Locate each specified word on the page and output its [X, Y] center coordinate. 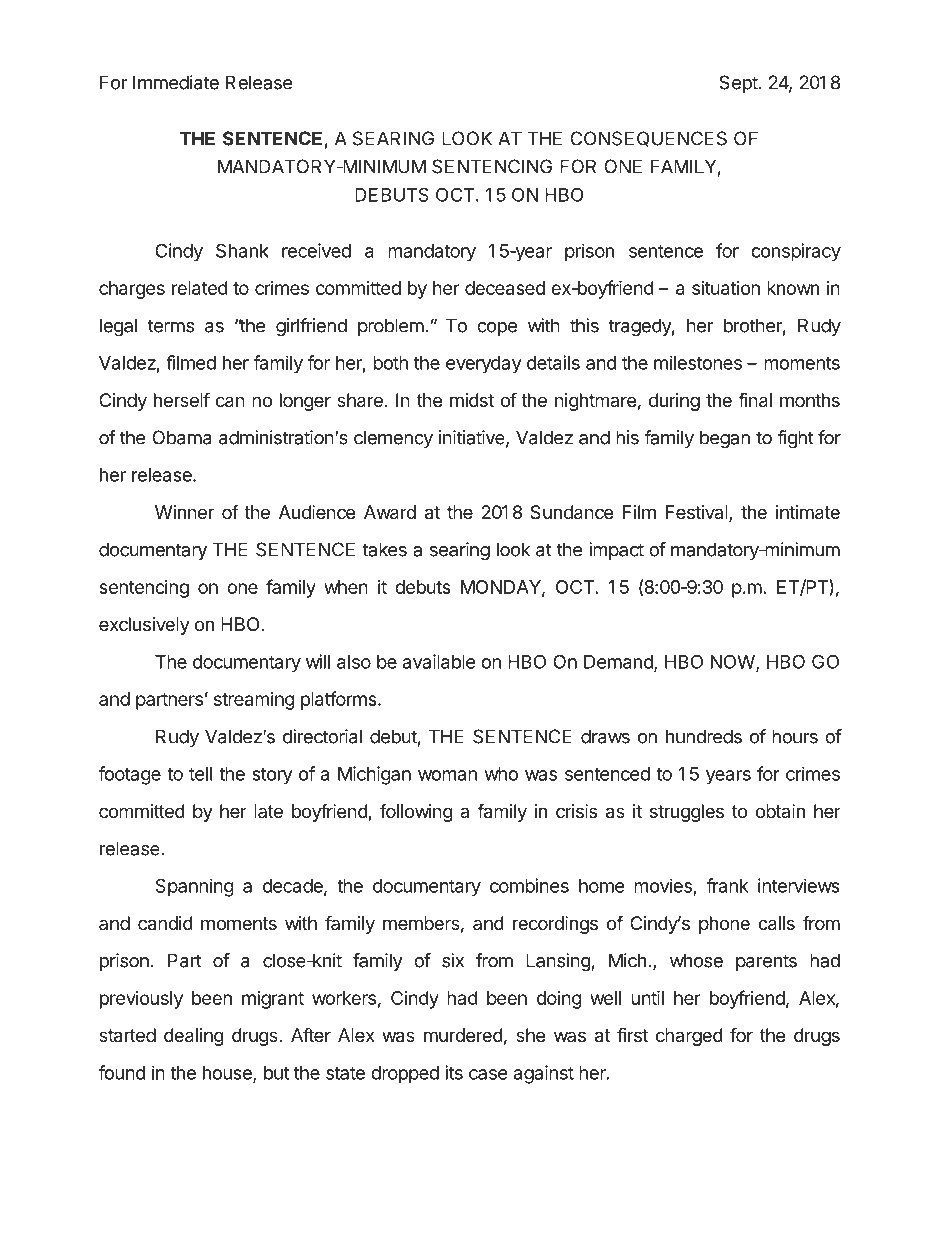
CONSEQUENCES [648, 139]
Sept [739, 84]
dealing [194, 1037]
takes [384, 549]
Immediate [176, 82]
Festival [698, 513]
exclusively [144, 626]
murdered [463, 1035]
